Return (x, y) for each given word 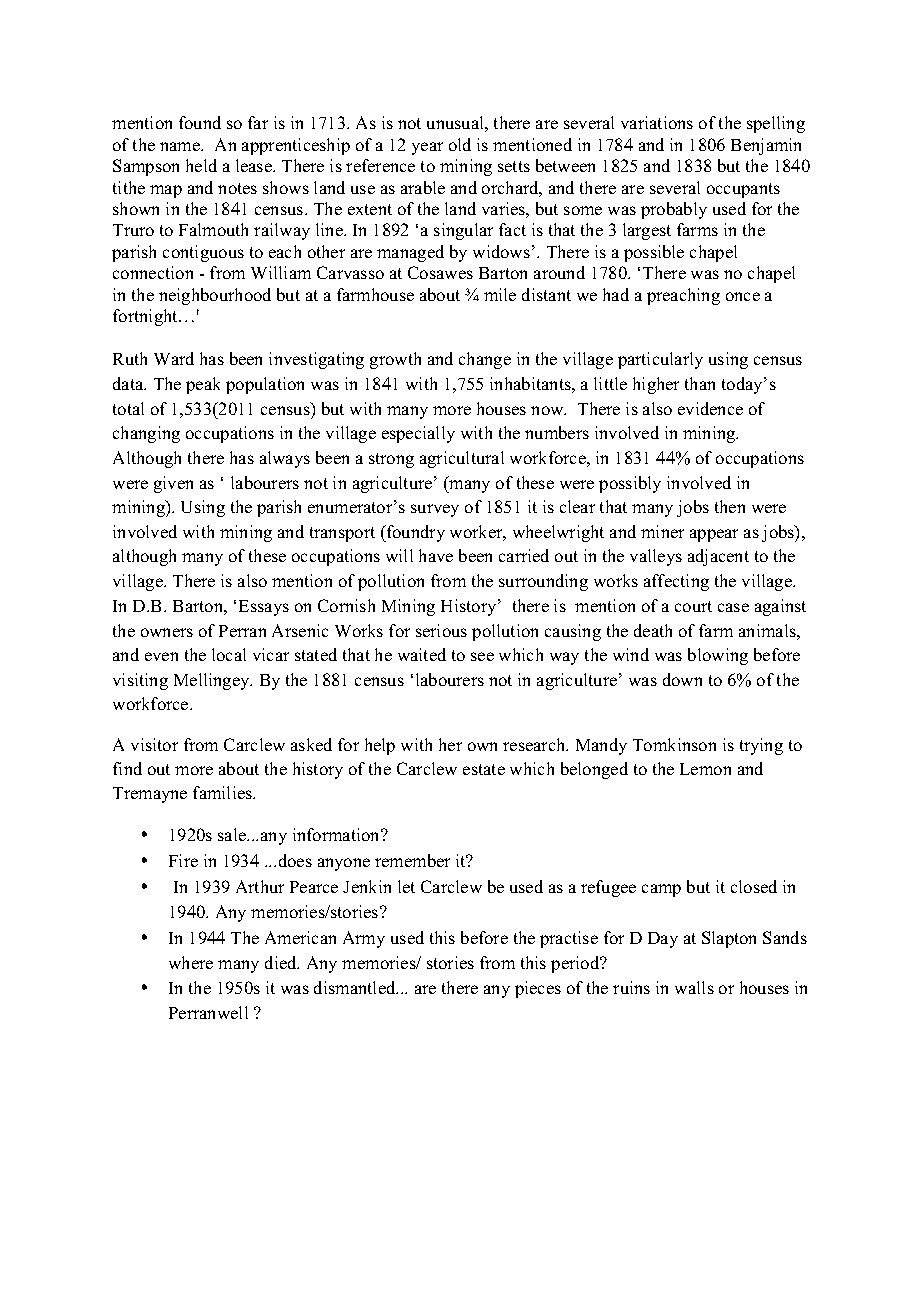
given (173, 484)
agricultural (462, 459)
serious (441, 630)
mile (500, 294)
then (730, 506)
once (743, 296)
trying (761, 746)
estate (484, 769)
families (224, 792)
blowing (718, 656)
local (229, 654)
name (181, 146)
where (191, 962)
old (460, 144)
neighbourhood (215, 296)
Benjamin (766, 146)
